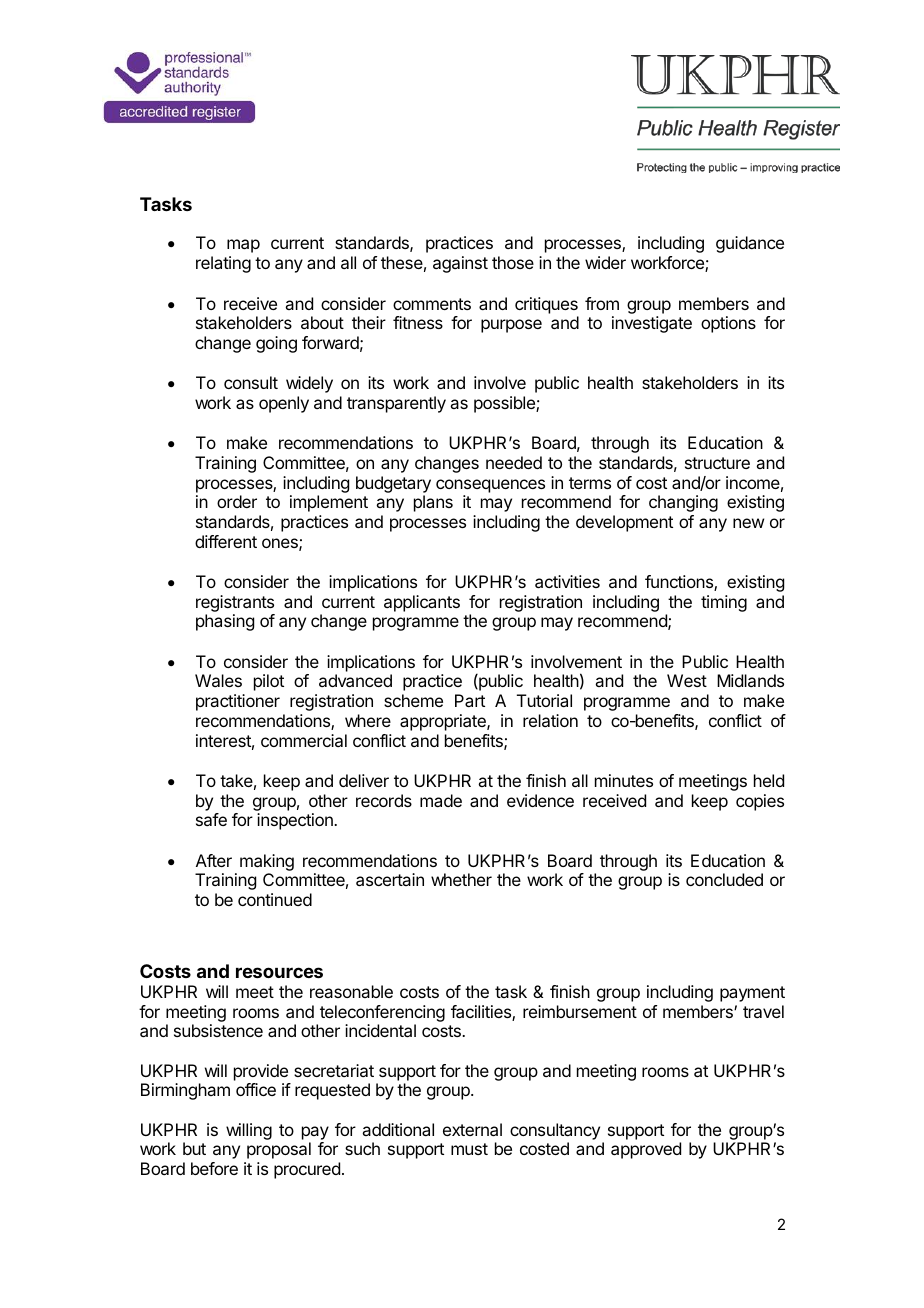  I want to click on changing, so click(683, 503).
